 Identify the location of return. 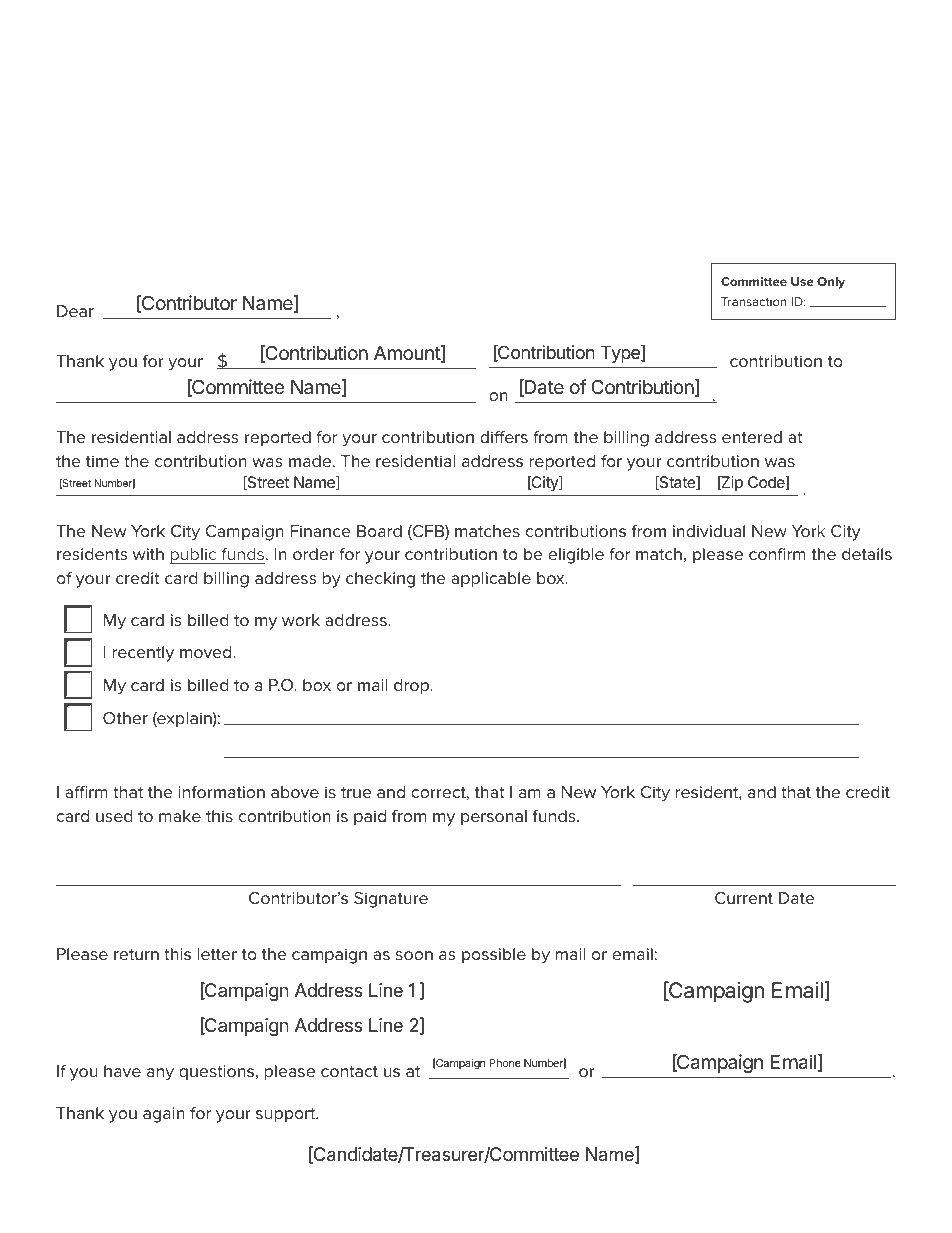
(136, 954).
